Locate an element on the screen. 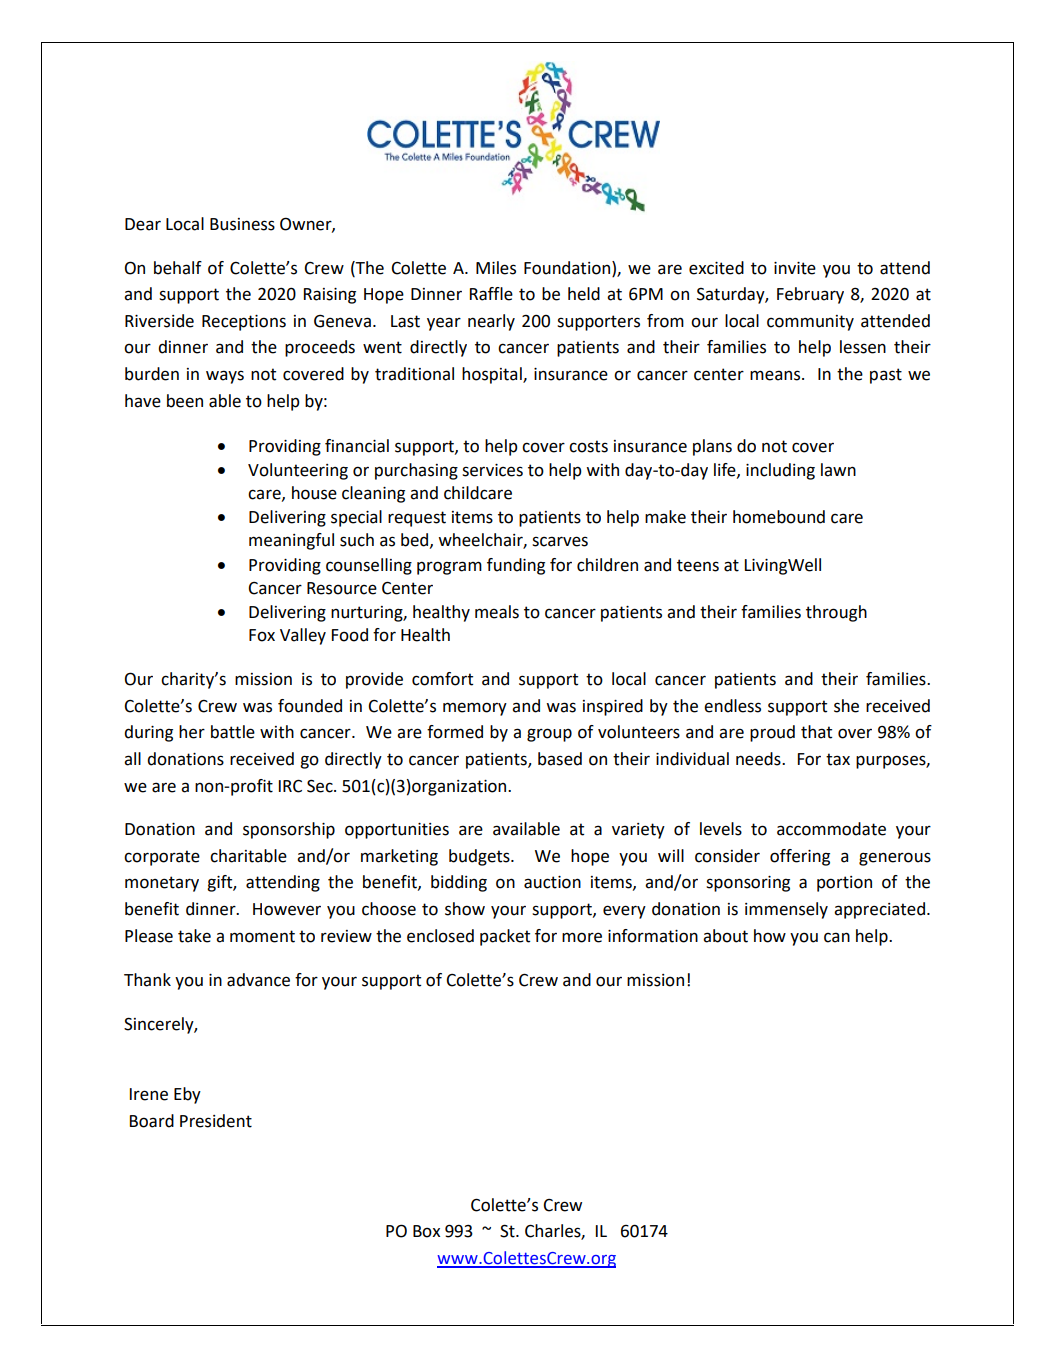 This screenshot has width=1055, height=1366. funding is located at coordinates (516, 566).
